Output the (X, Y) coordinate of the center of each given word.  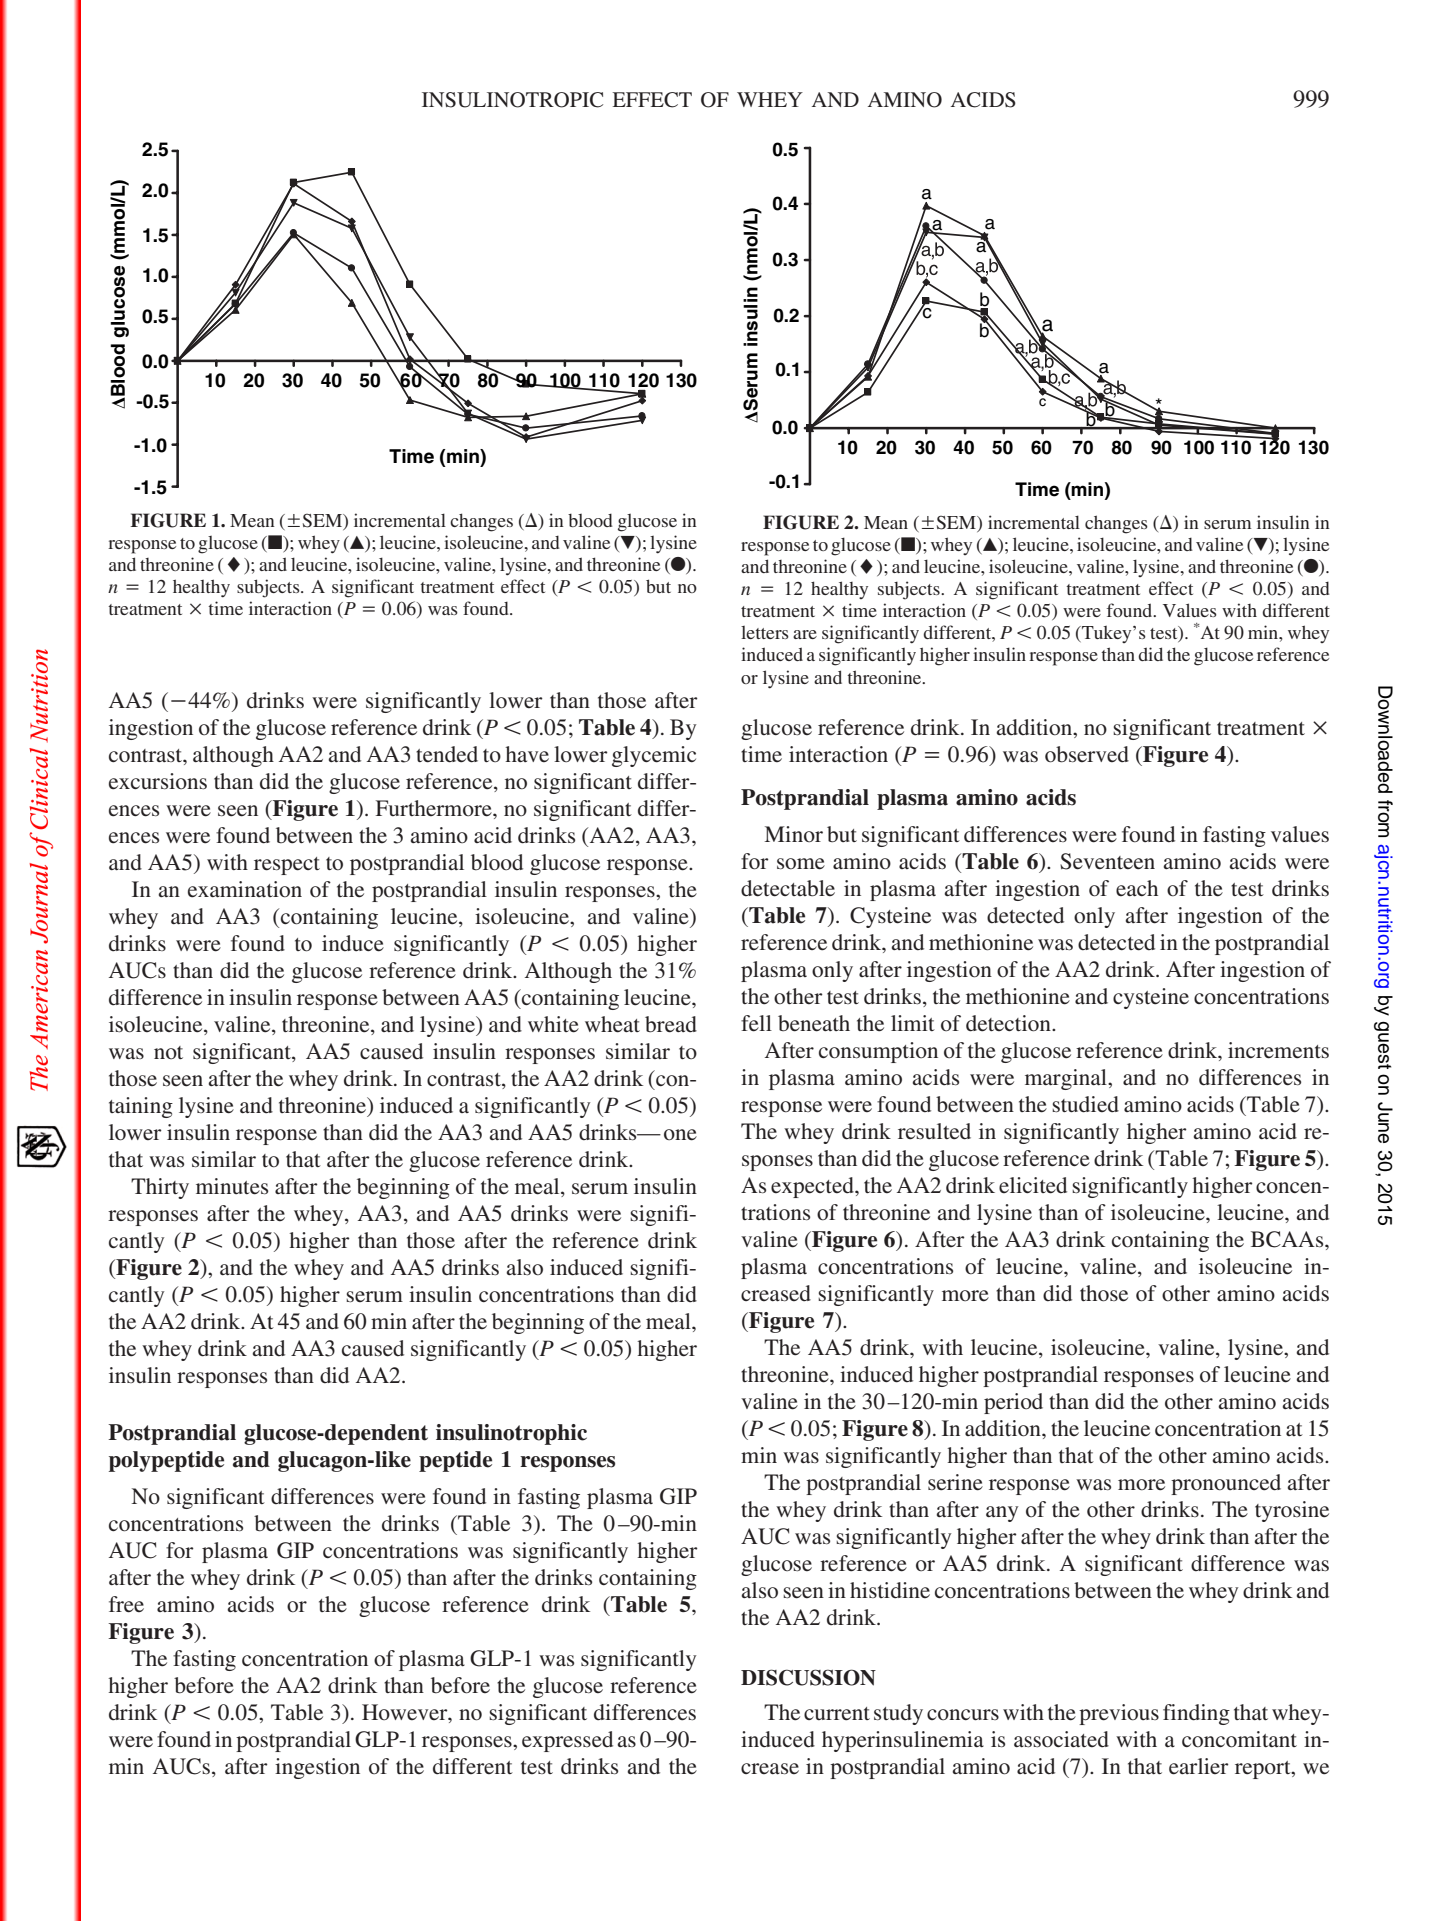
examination (245, 889)
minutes (232, 1186)
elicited (1033, 1185)
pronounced (1226, 1484)
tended (447, 754)
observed (1087, 754)
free (126, 1604)
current (837, 1714)
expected (813, 1187)
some (801, 864)
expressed (567, 1741)
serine (955, 1482)
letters (765, 632)
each (1137, 888)
